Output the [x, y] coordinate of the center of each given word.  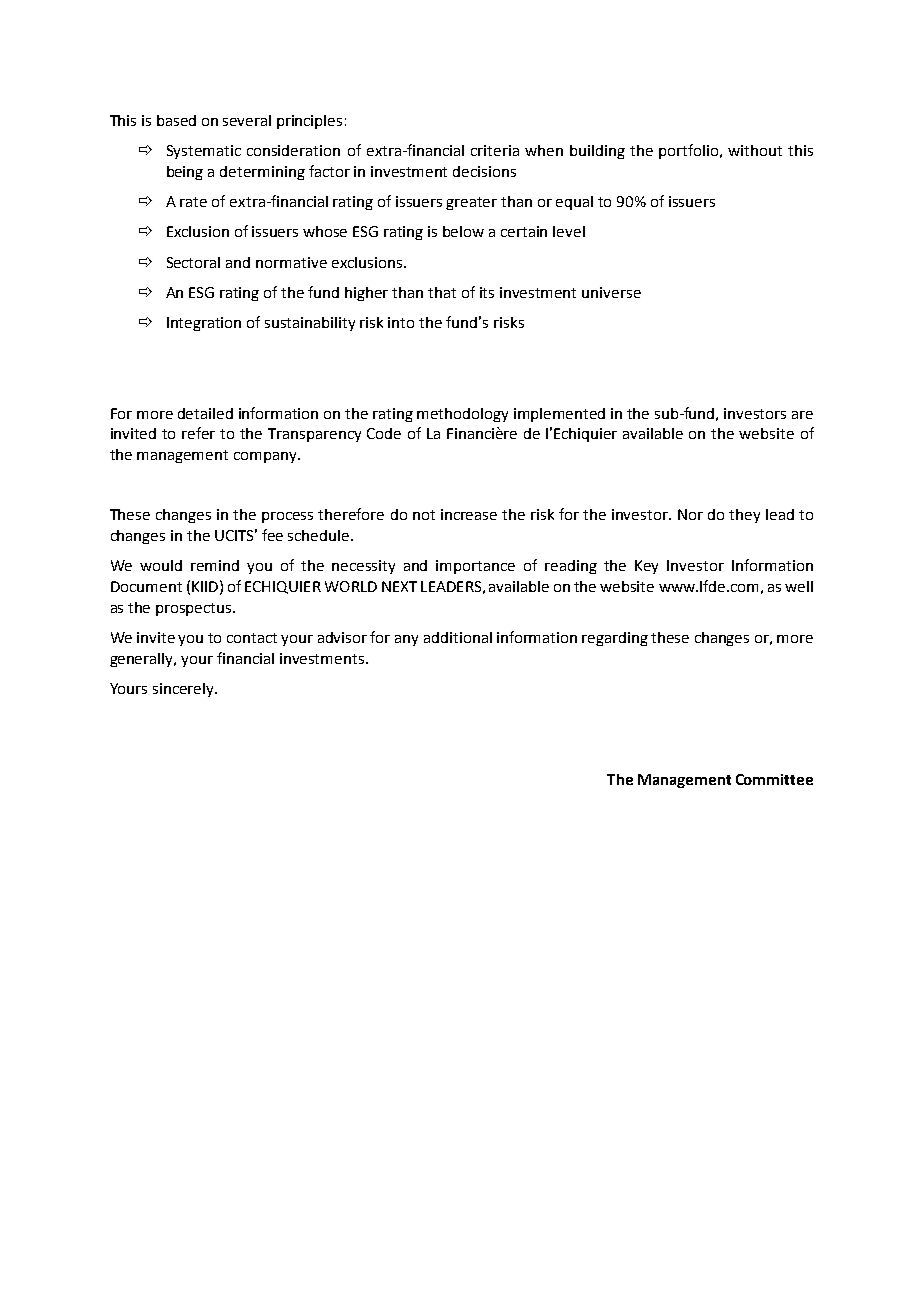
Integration [204, 324]
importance [475, 567]
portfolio [690, 151]
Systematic [204, 152]
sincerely [184, 690]
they [744, 516]
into [401, 322]
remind [215, 565]
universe [611, 292]
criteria [495, 150]
